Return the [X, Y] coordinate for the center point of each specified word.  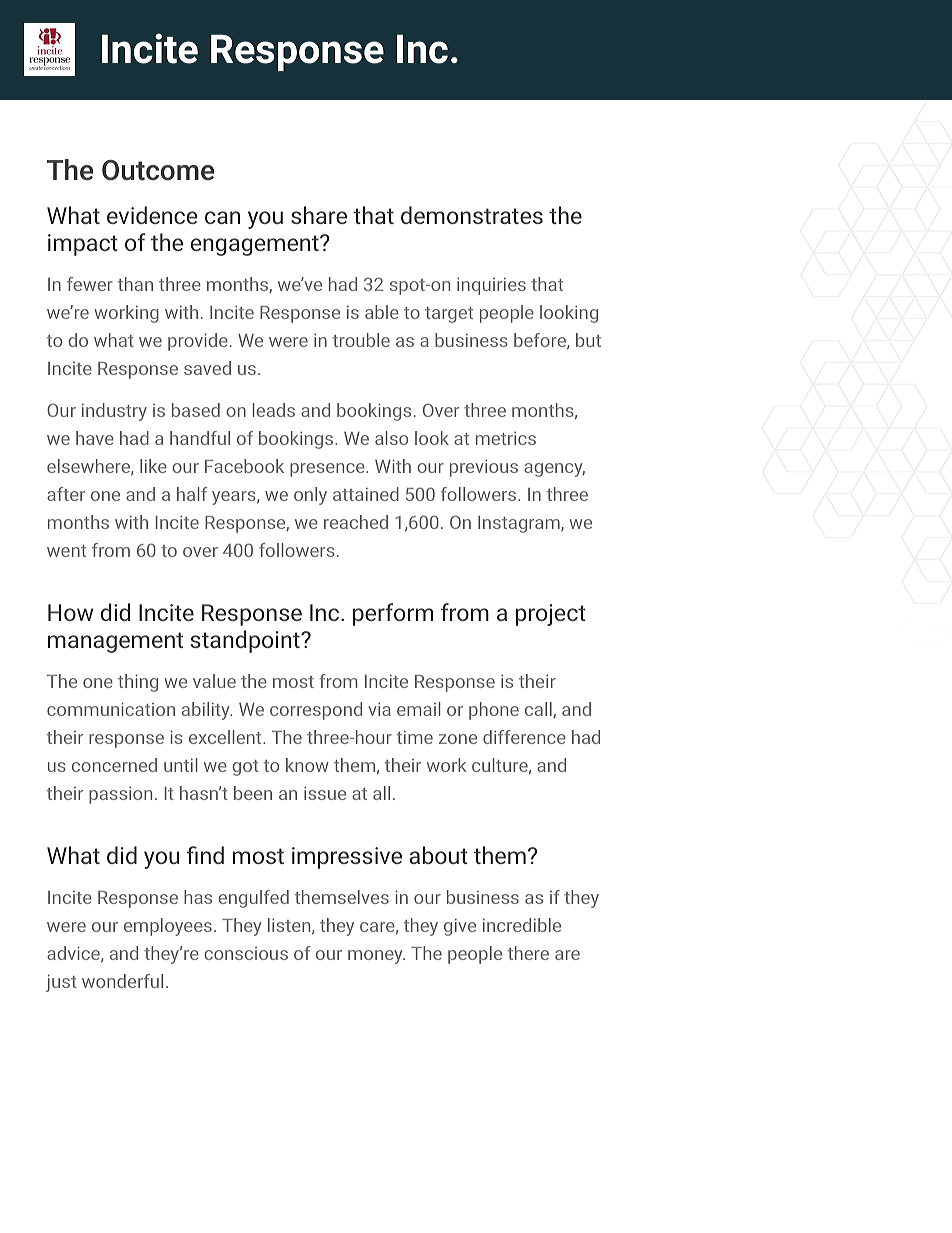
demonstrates [472, 215]
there [528, 953]
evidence [152, 215]
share [319, 215]
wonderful [122, 981]
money [376, 957]
